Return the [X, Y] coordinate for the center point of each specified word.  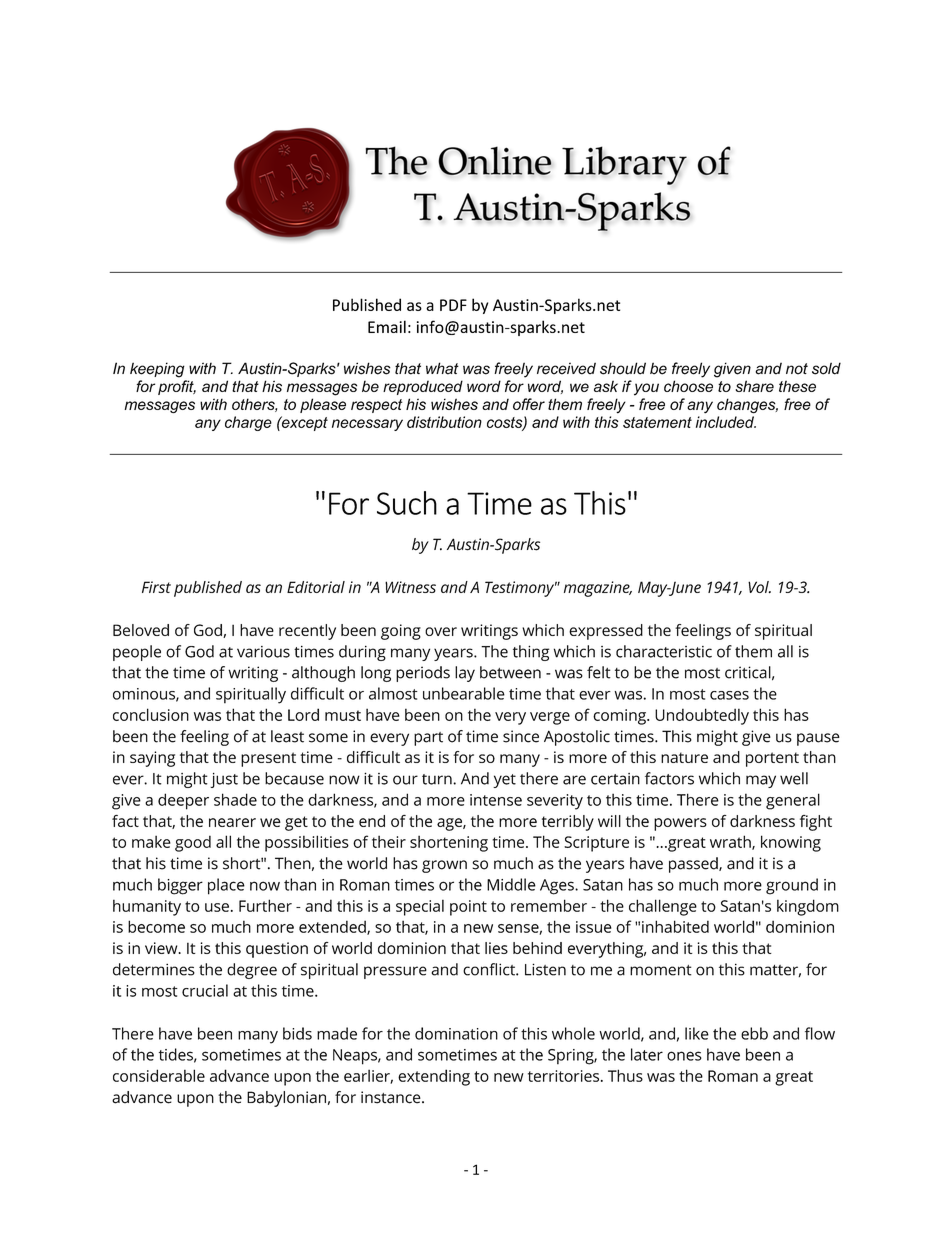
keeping [157, 370]
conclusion [151, 714]
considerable [159, 1075]
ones [684, 1056]
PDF [453, 305]
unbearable [464, 693]
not [797, 369]
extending [434, 1077]
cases [729, 695]
